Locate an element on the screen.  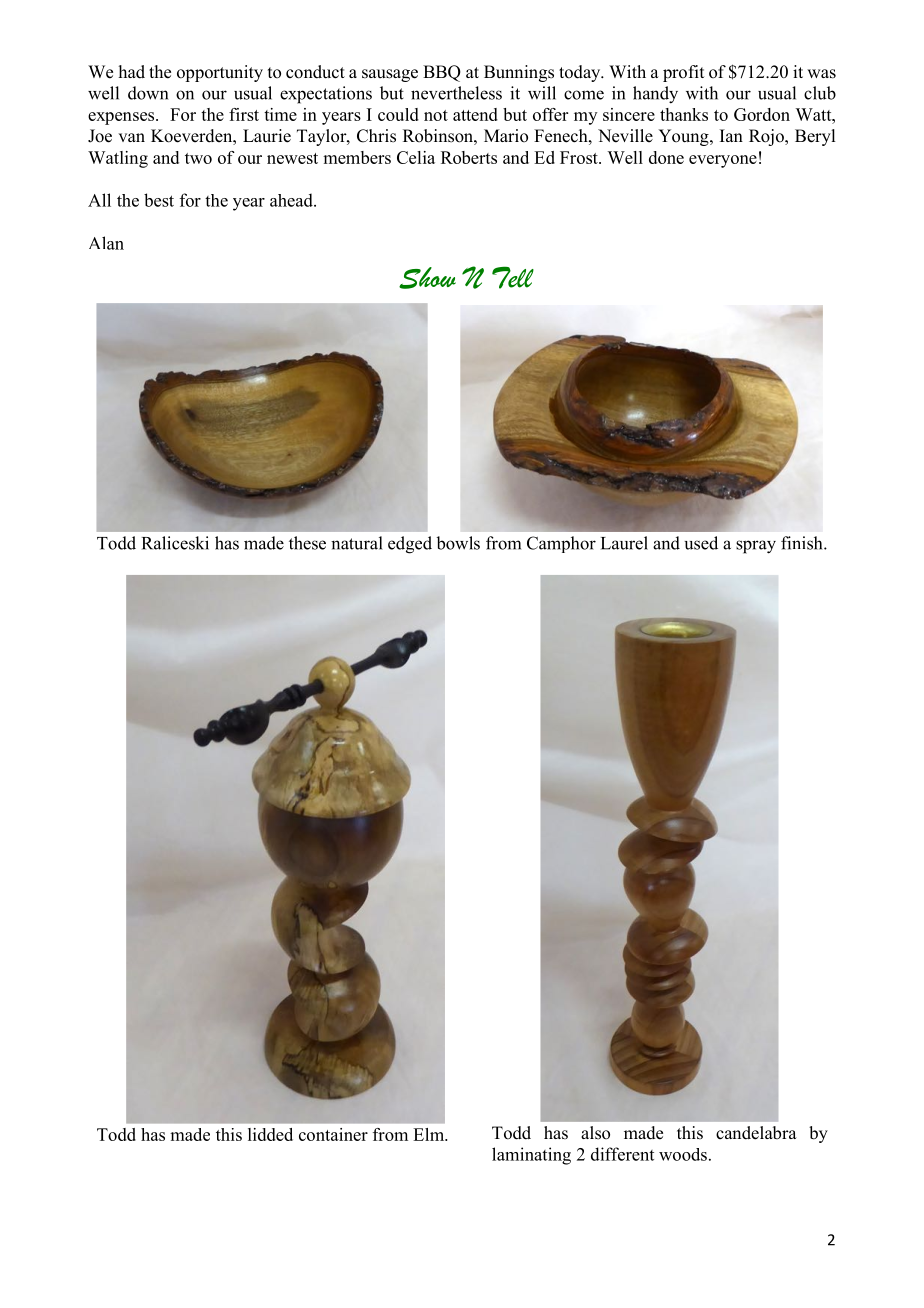
these is located at coordinates (307, 543).
